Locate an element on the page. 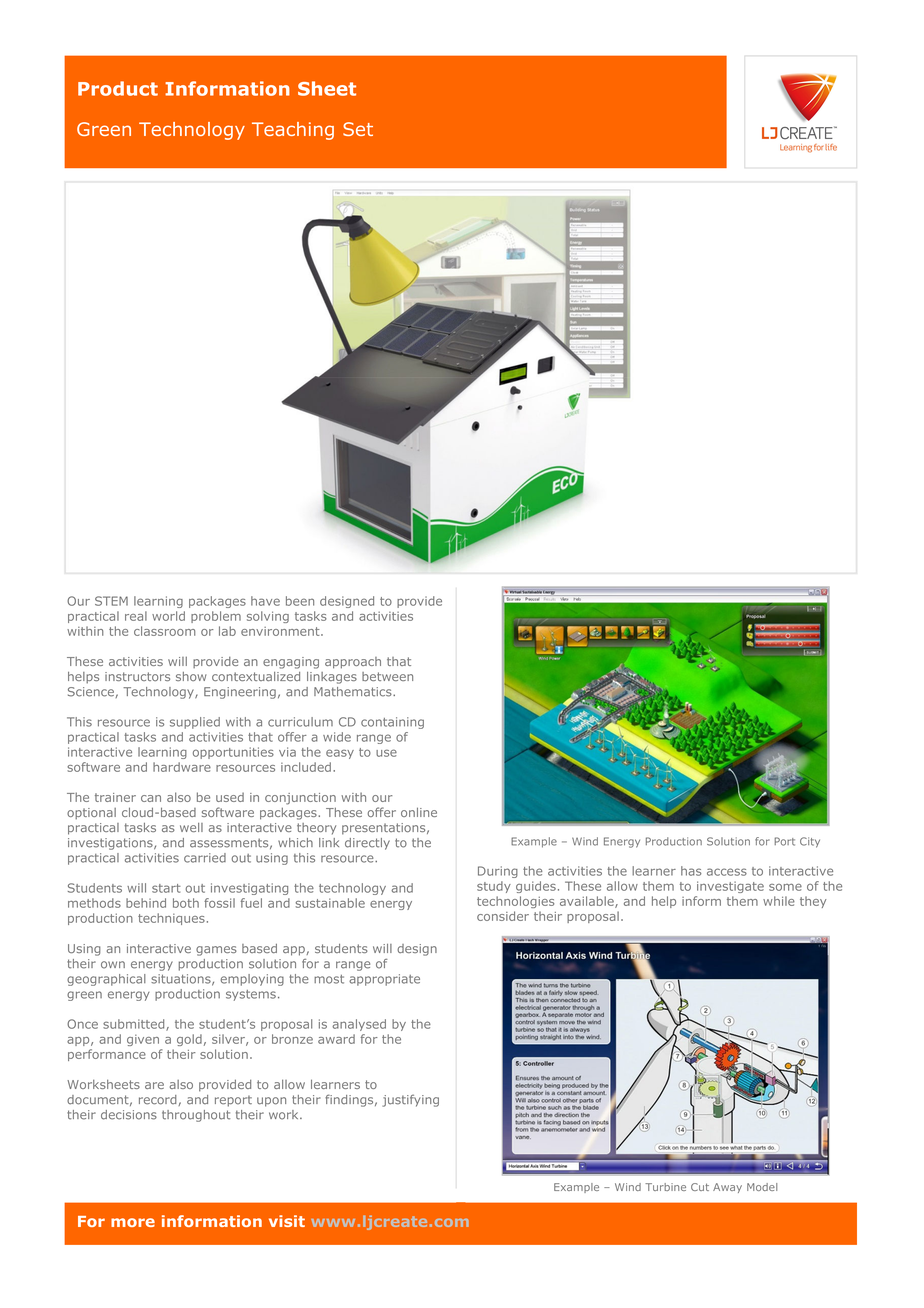  justifying is located at coordinates (410, 1100).
